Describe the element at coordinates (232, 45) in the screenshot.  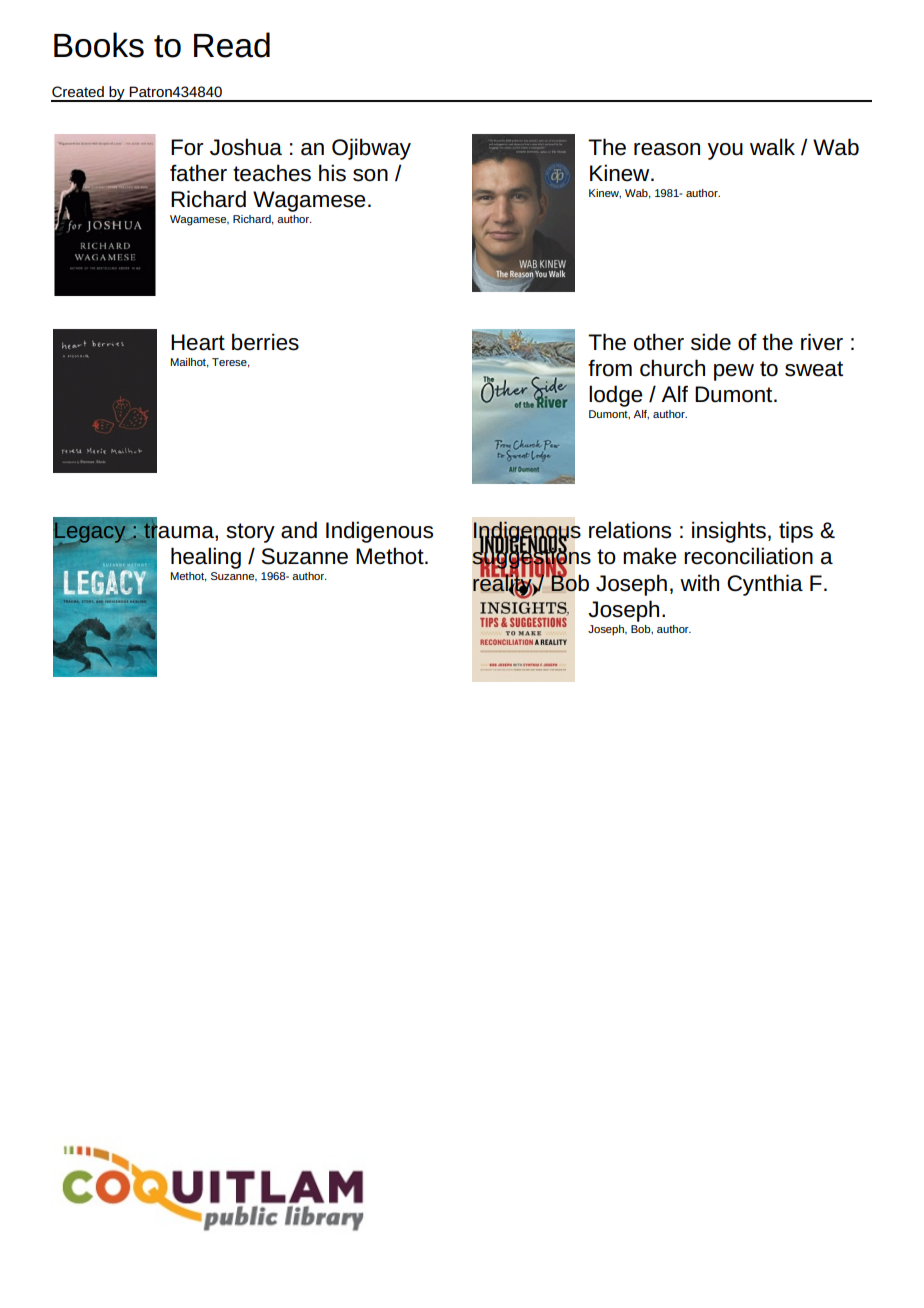
I see `Read` at that location.
